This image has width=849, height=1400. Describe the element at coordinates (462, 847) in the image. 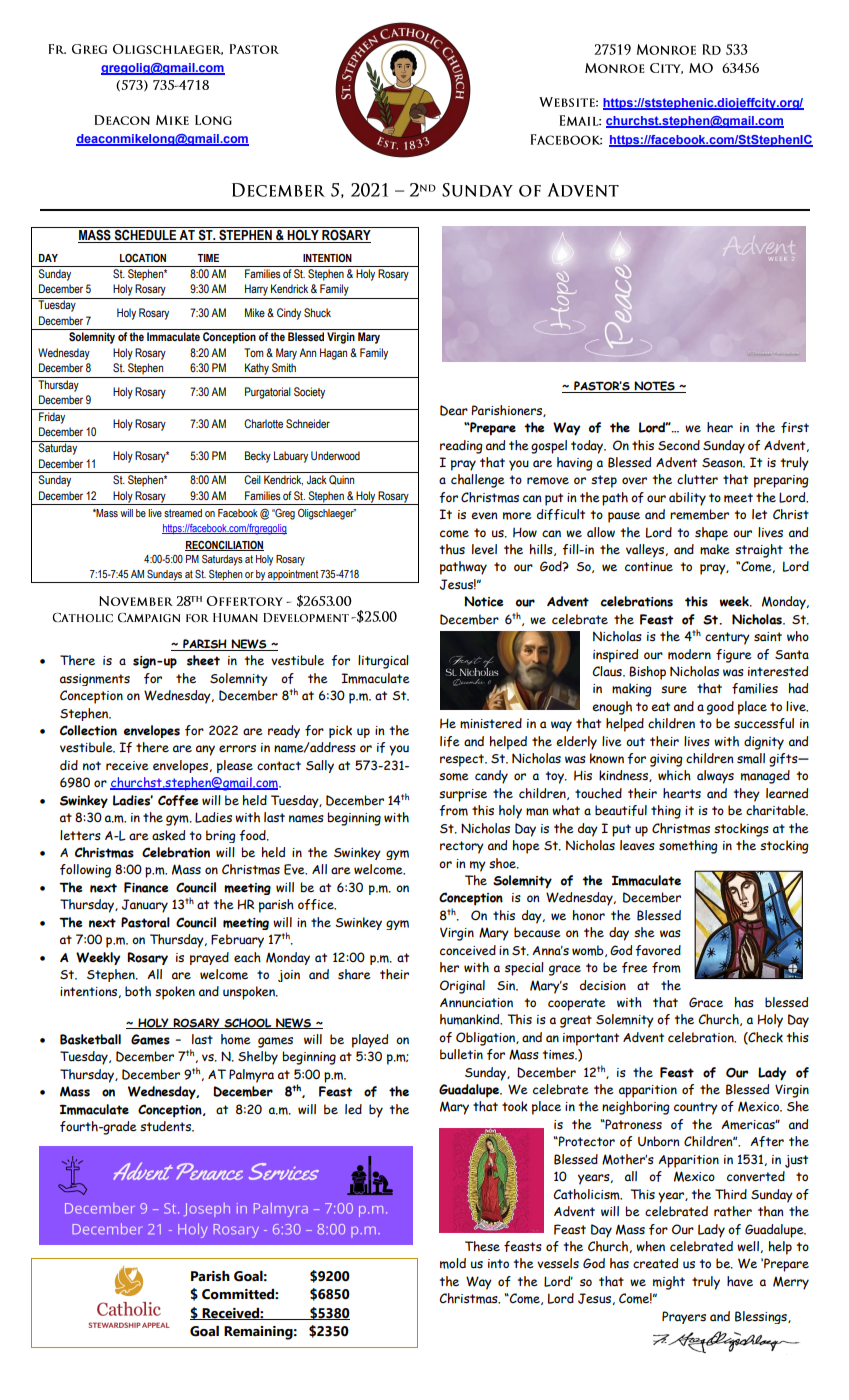

I see `rectory` at that location.
